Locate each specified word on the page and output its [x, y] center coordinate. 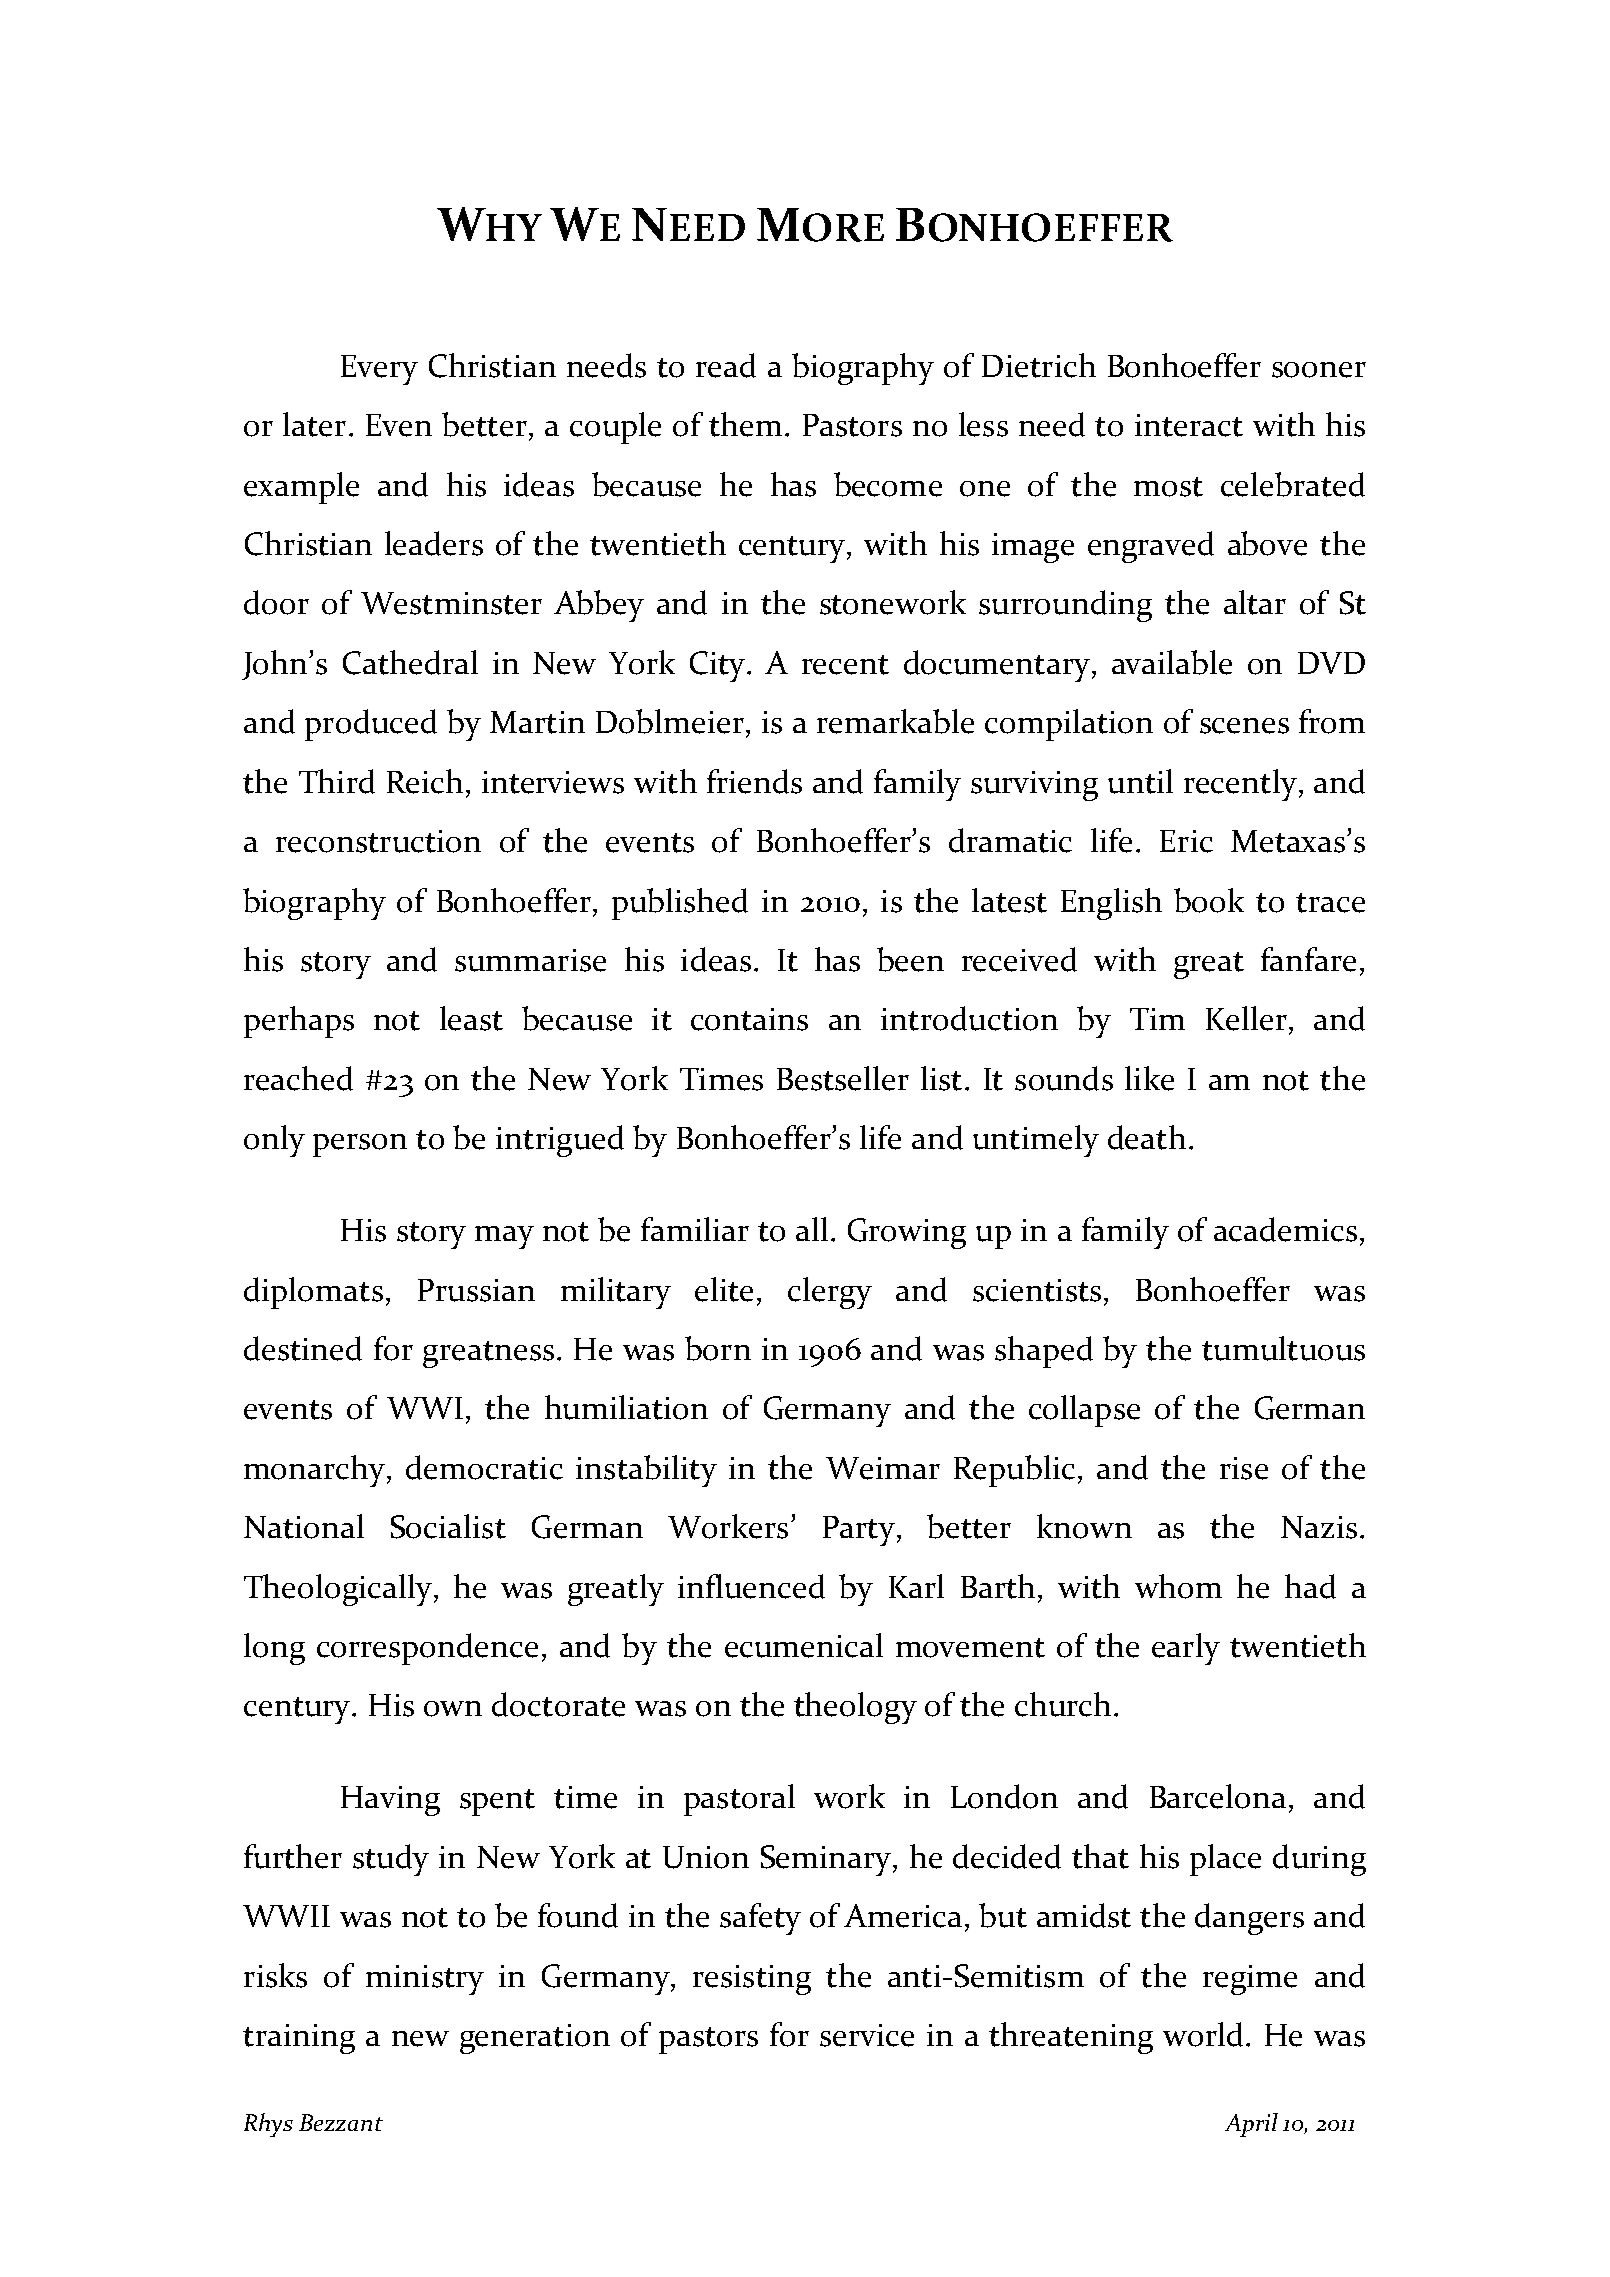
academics [1285, 1229]
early [1186, 1649]
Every [379, 370]
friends [754, 781]
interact [1189, 425]
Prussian [476, 1290]
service [867, 2035]
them [745, 424]
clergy [830, 1293]
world [1203, 2034]
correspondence [427, 1649]
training [299, 2039]
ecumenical [804, 1645]
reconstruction [378, 841]
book [1209, 900]
